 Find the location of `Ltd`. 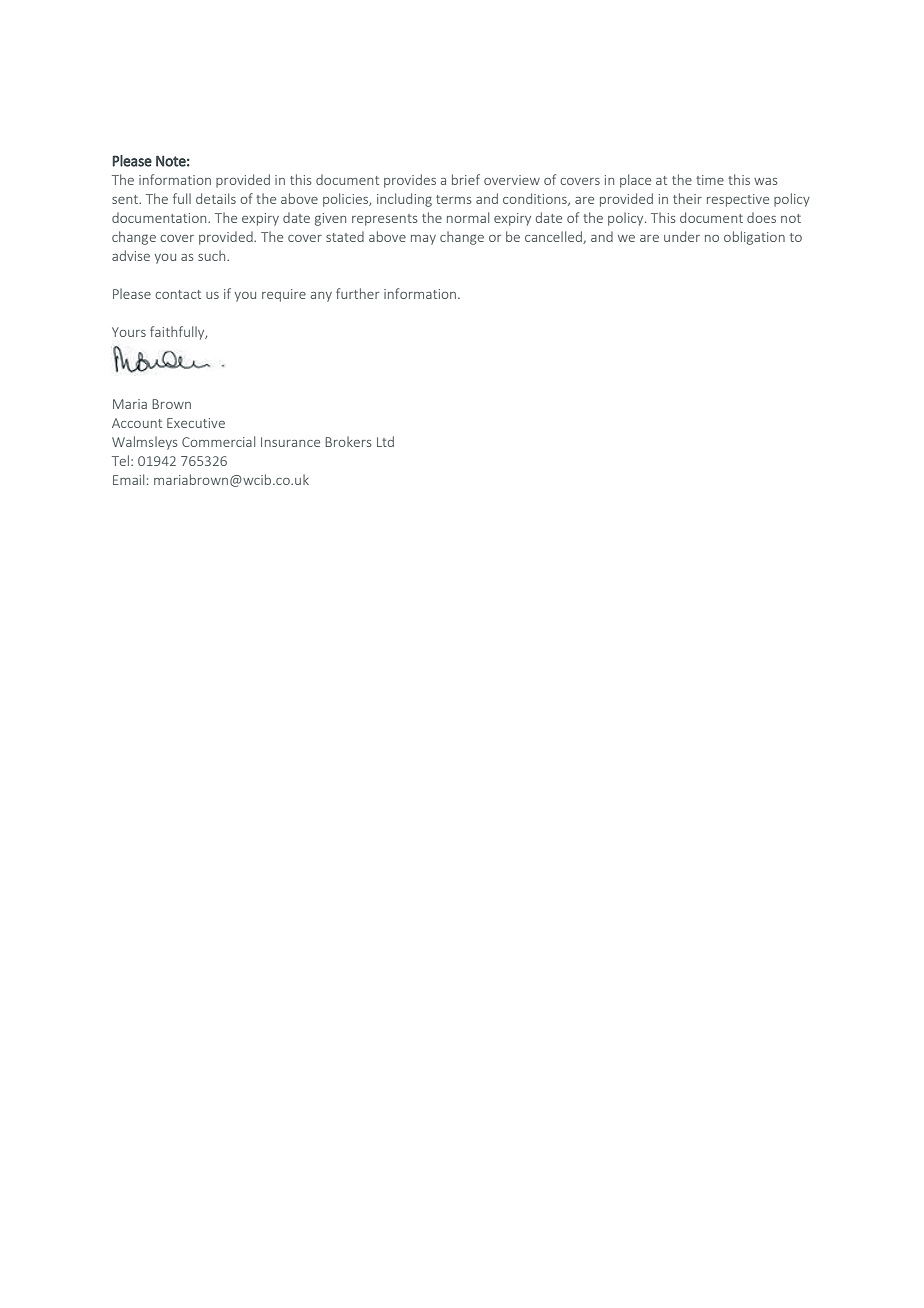

Ltd is located at coordinates (385, 441).
